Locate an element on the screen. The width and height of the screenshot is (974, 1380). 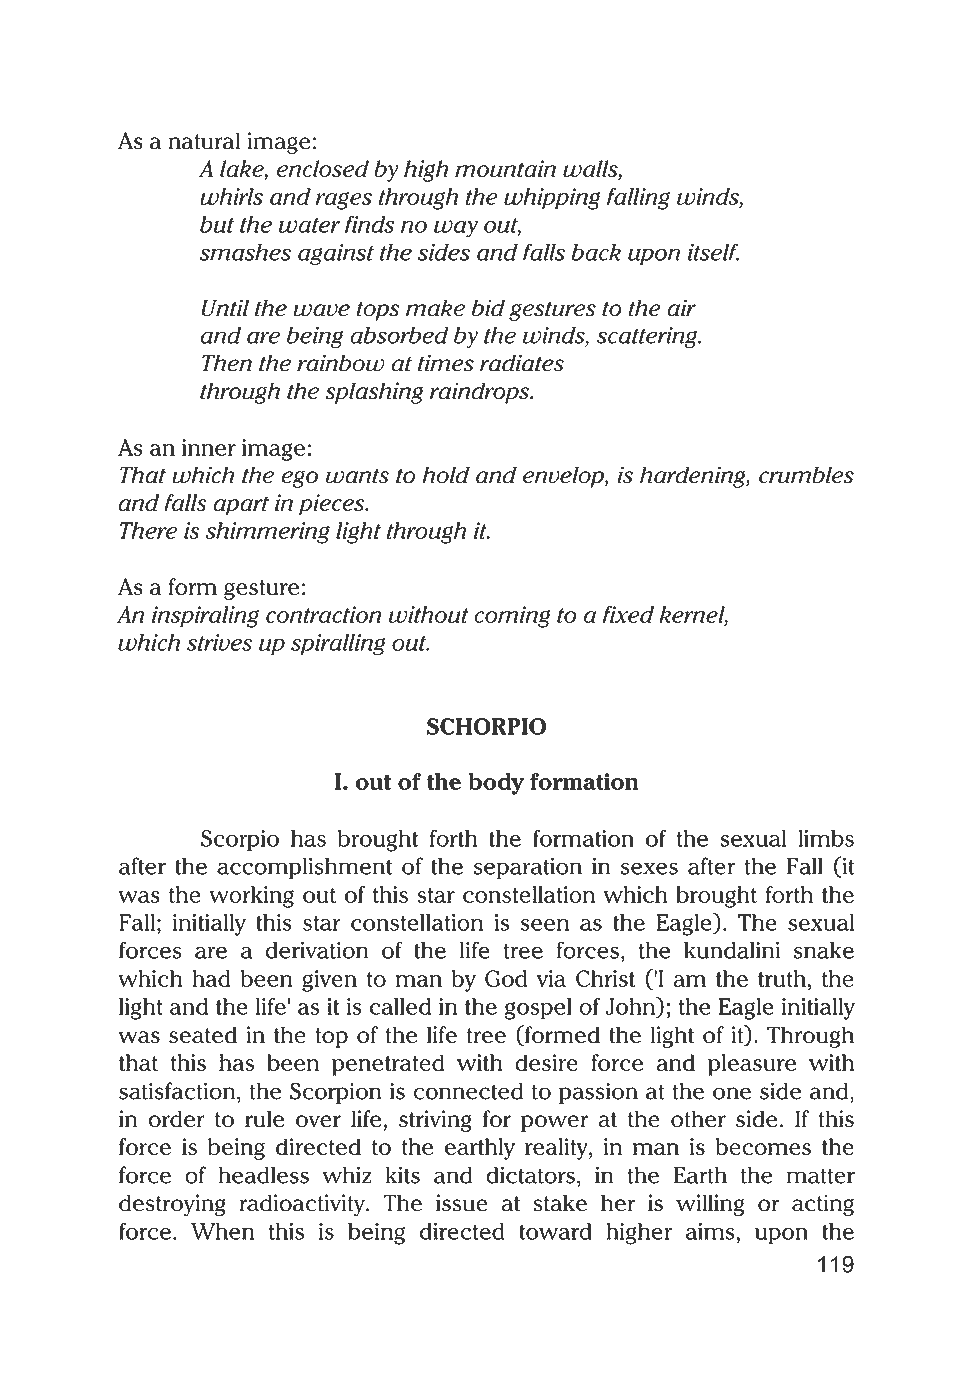
hold is located at coordinates (446, 475).
